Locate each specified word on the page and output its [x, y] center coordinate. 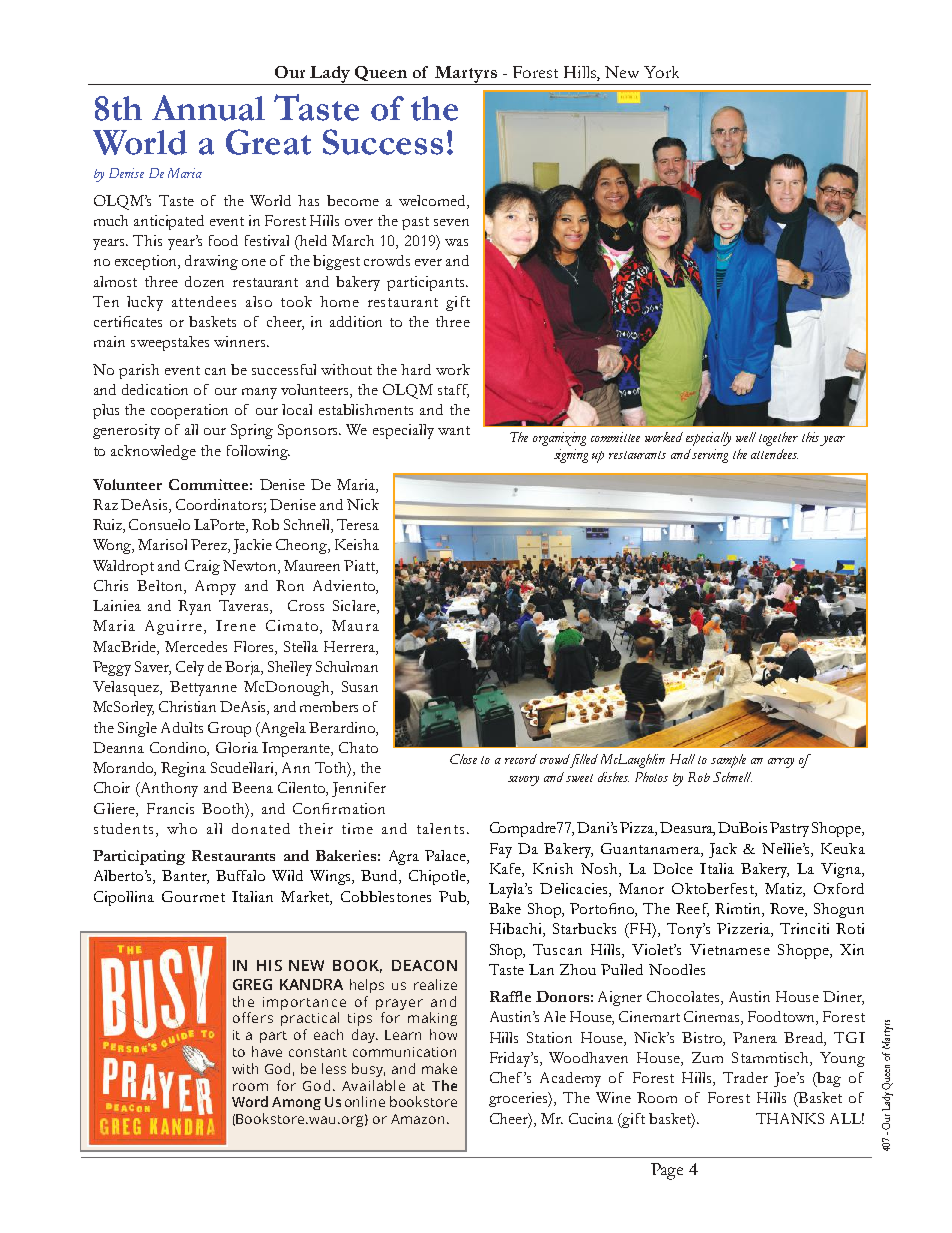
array [781, 763]
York [661, 72]
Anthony [168, 789]
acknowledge [153, 452]
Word [250, 1101]
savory [523, 781]
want [454, 430]
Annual [208, 108]
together [778, 439]
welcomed [433, 200]
